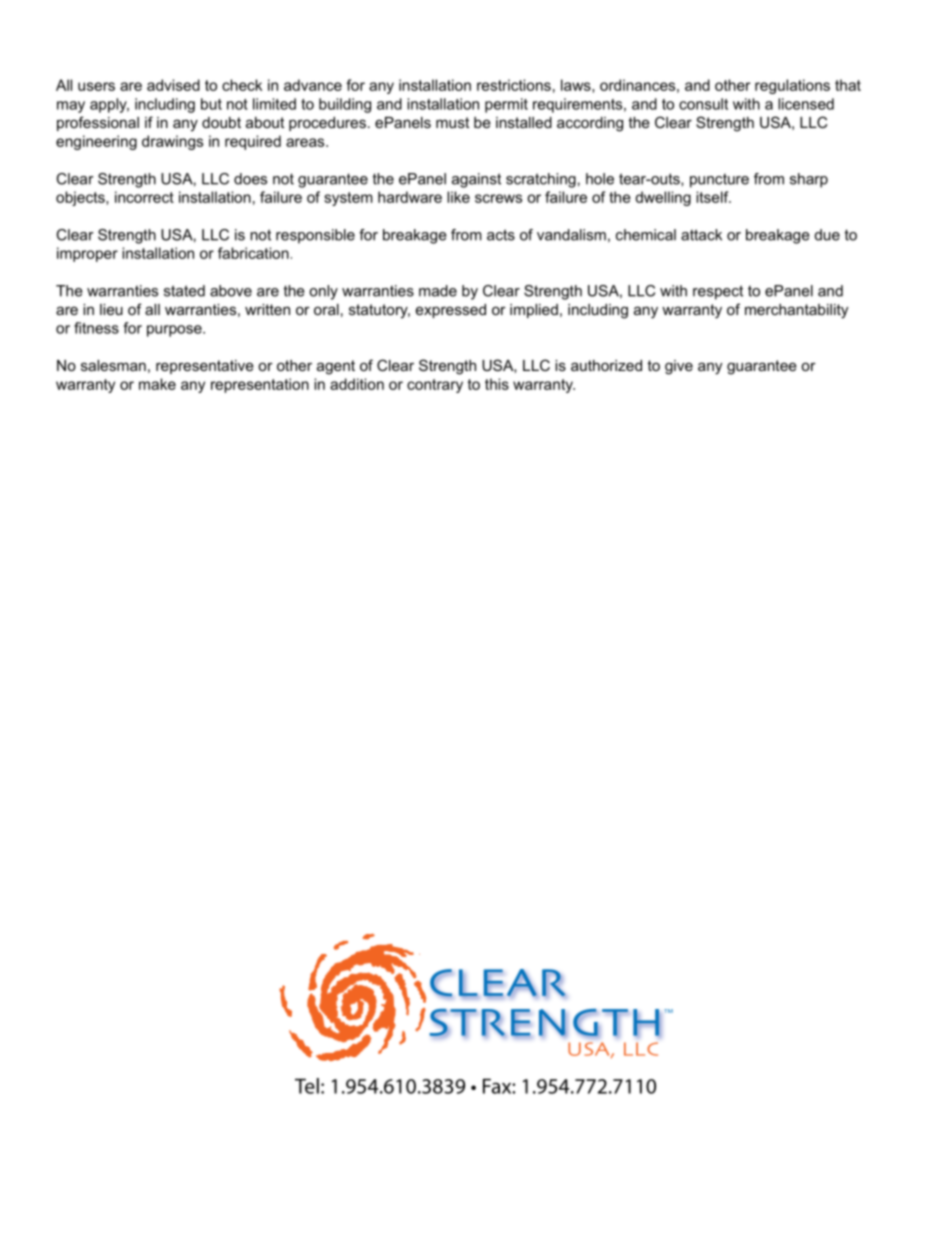  I want to click on give, so click(679, 367).
